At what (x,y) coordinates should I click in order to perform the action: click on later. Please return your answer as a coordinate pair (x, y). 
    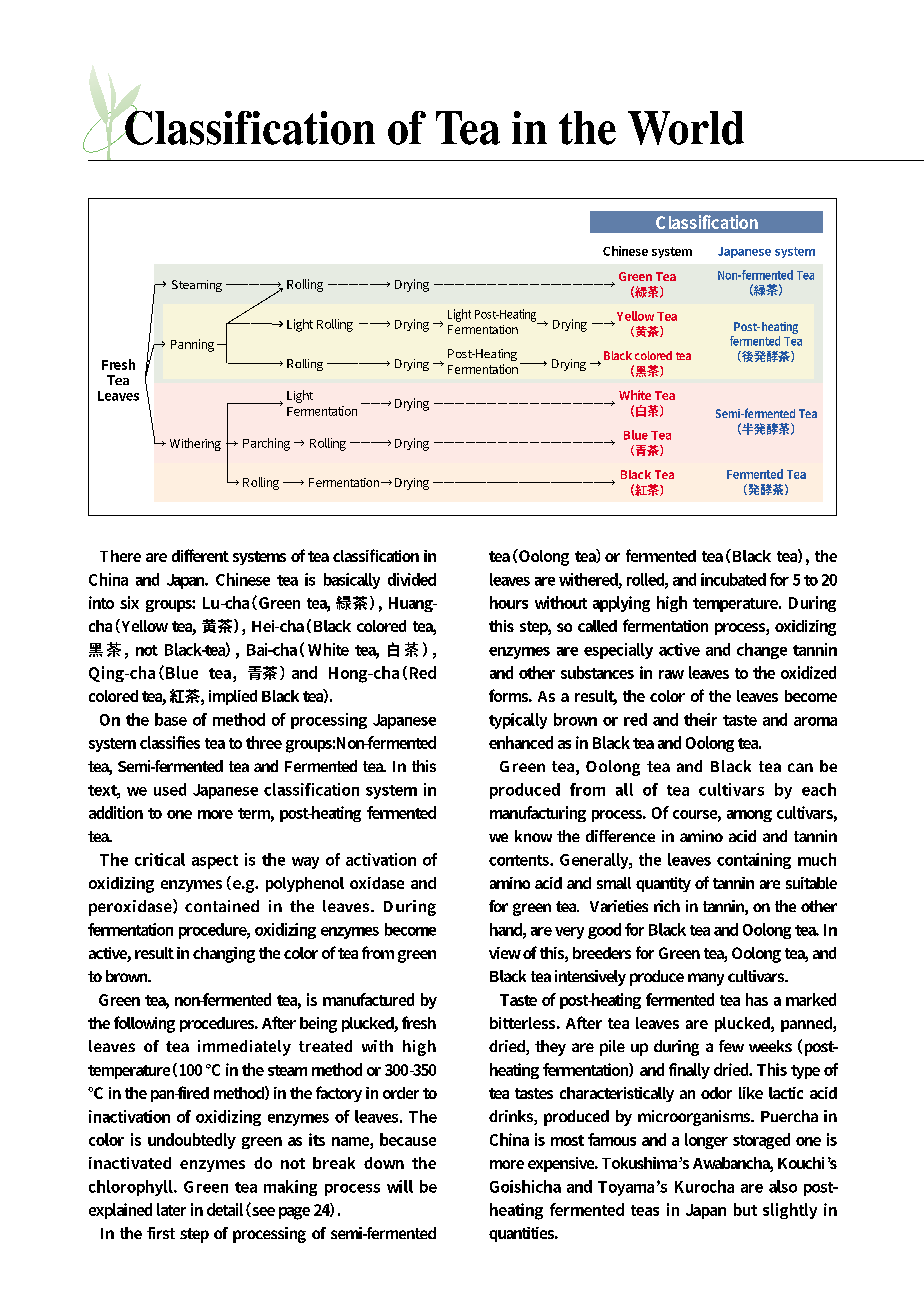
    Looking at the image, I should click on (171, 1209).
